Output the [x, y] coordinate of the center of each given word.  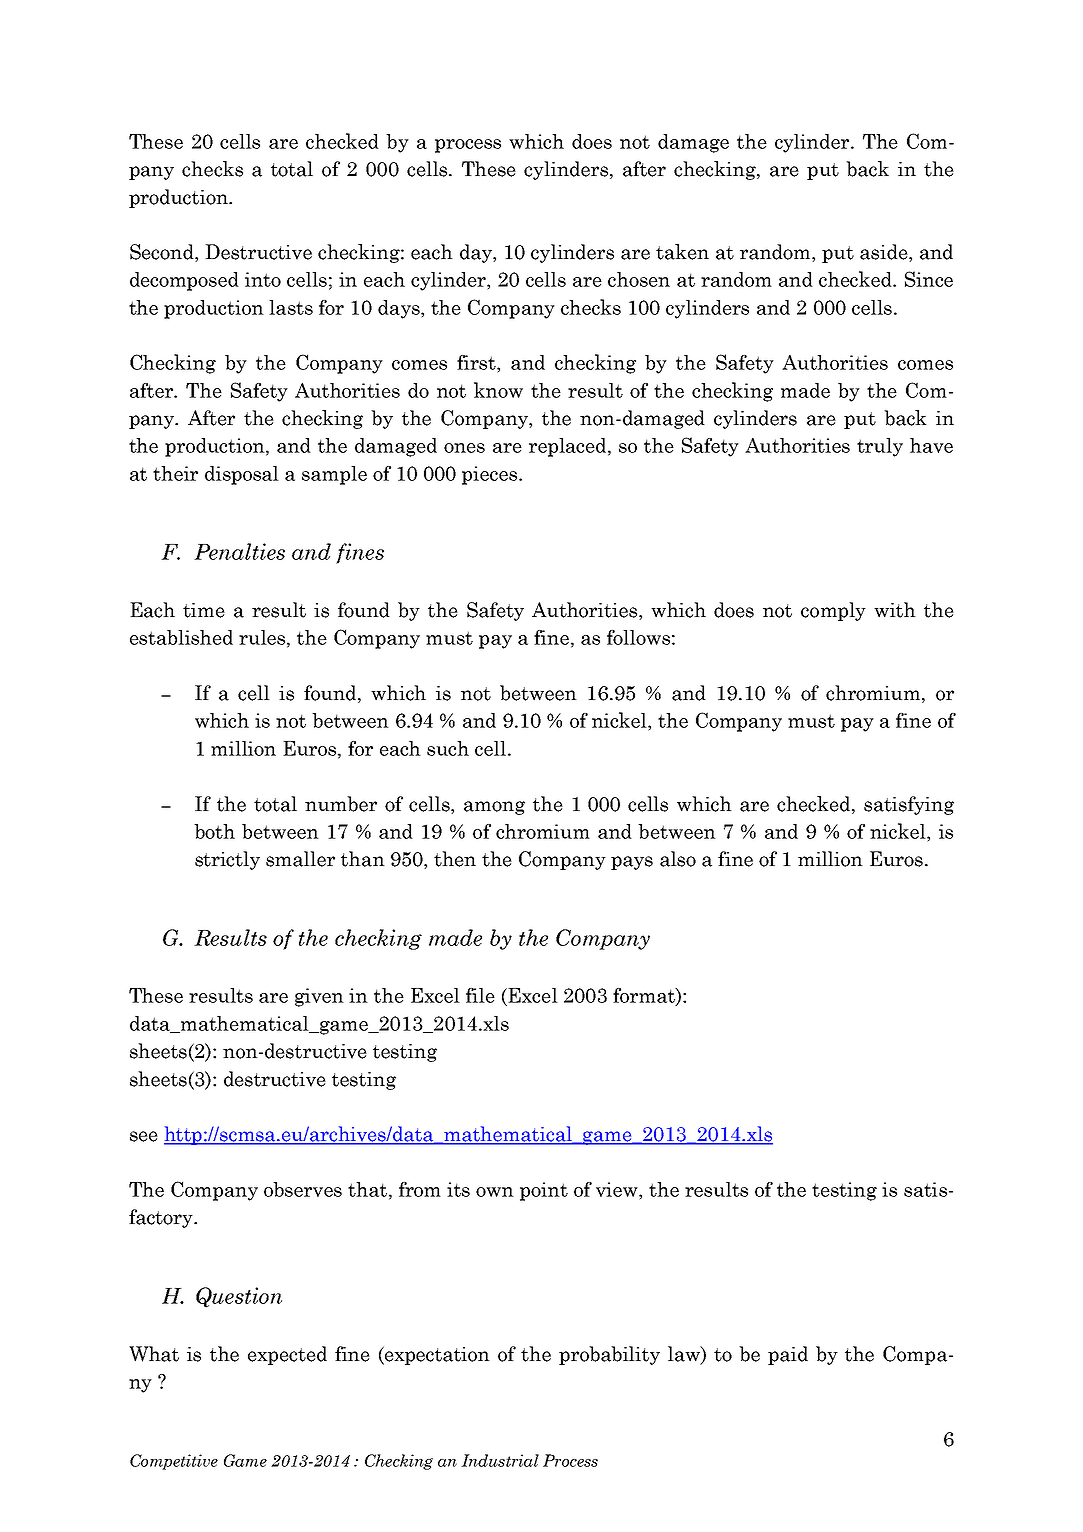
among [494, 808]
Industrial [500, 1460]
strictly [227, 860]
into [263, 279]
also [678, 859]
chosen [639, 279]
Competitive [174, 1462]
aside [885, 253]
